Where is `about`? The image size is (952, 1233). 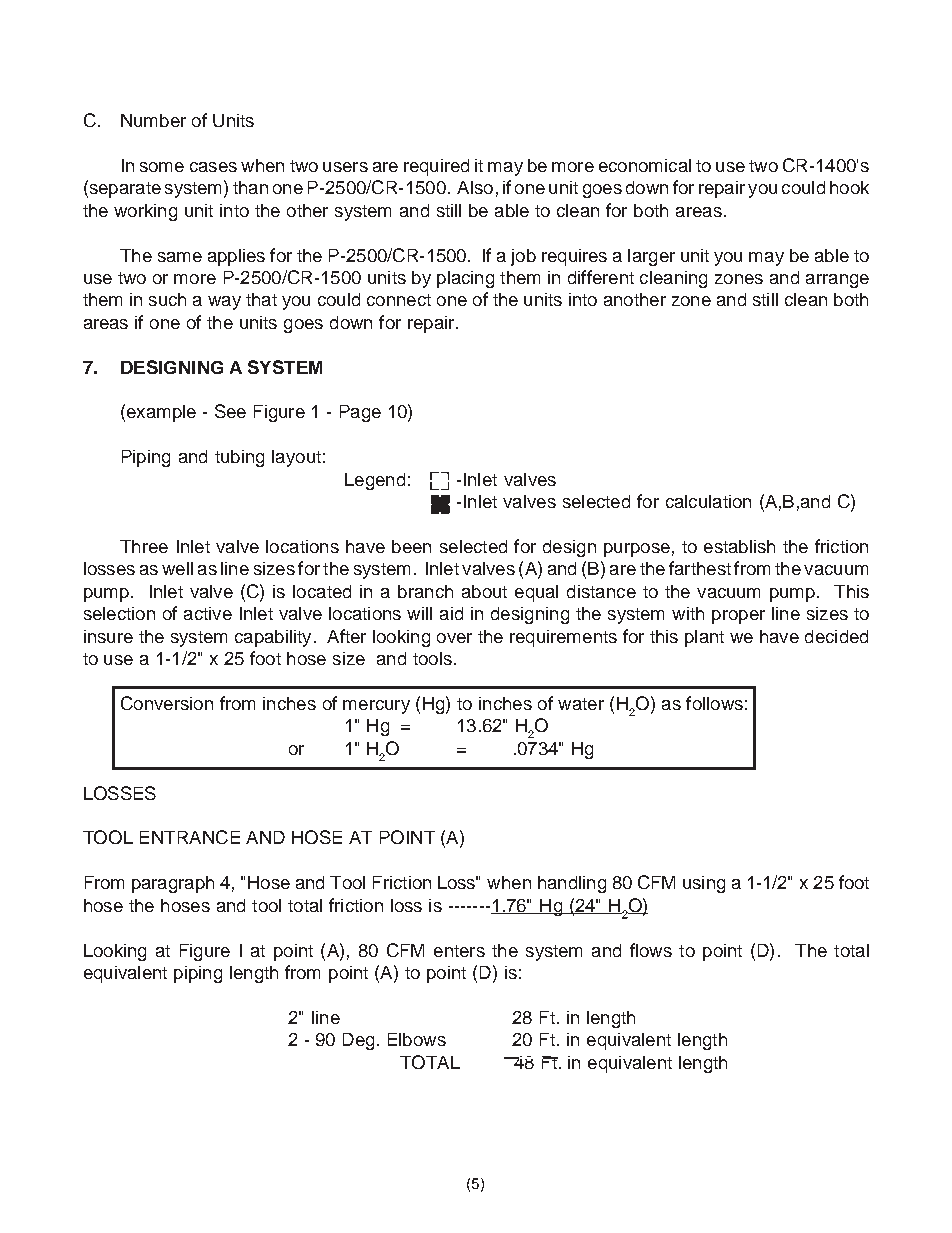
about is located at coordinates (484, 591).
